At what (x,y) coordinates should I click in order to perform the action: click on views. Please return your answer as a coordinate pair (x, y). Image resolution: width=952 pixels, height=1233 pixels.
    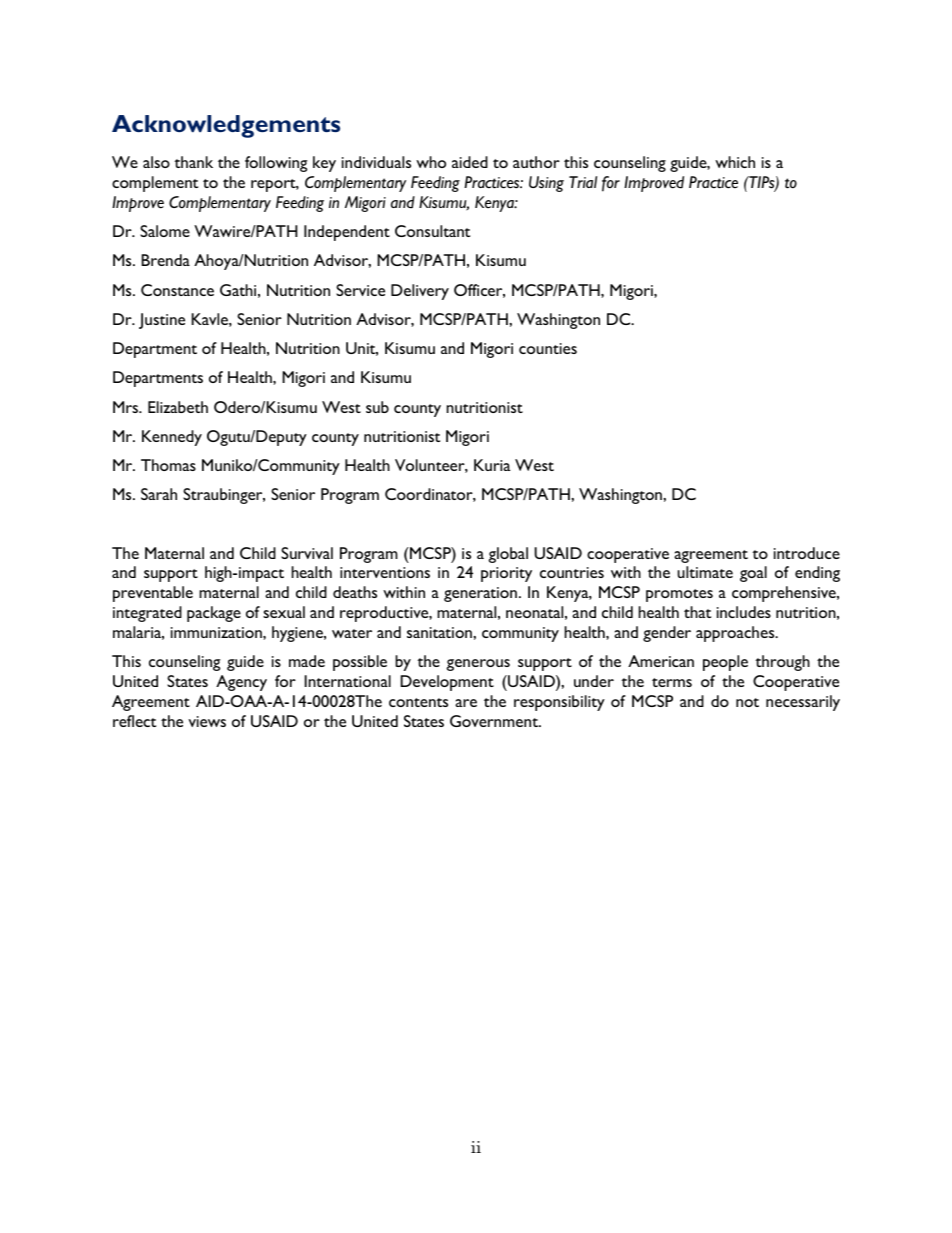
    Looking at the image, I should click on (207, 721).
